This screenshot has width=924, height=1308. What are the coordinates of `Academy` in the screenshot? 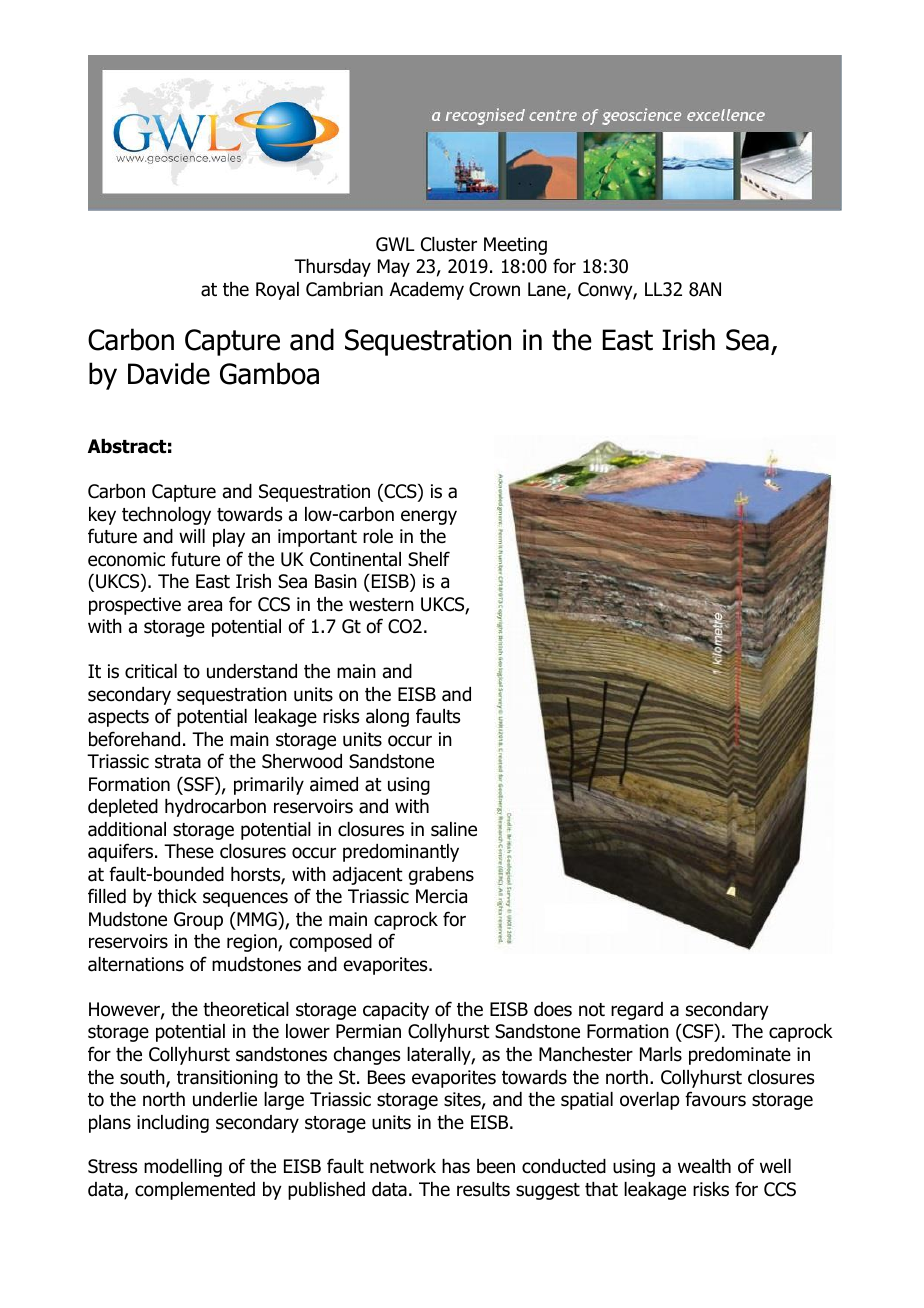 It's located at (427, 291).
